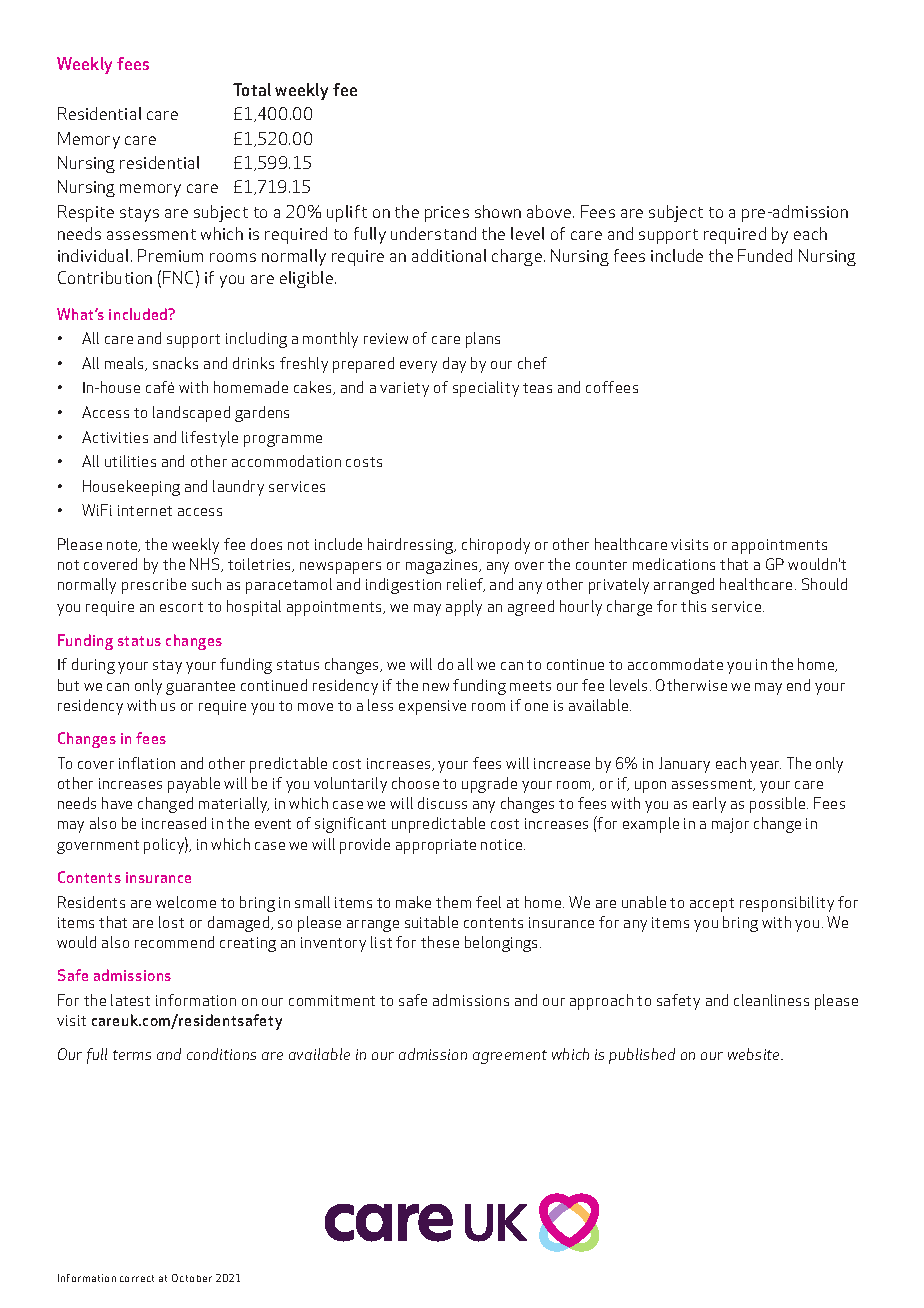 This screenshot has width=924, height=1308. I want to click on agreement, so click(510, 1057).
